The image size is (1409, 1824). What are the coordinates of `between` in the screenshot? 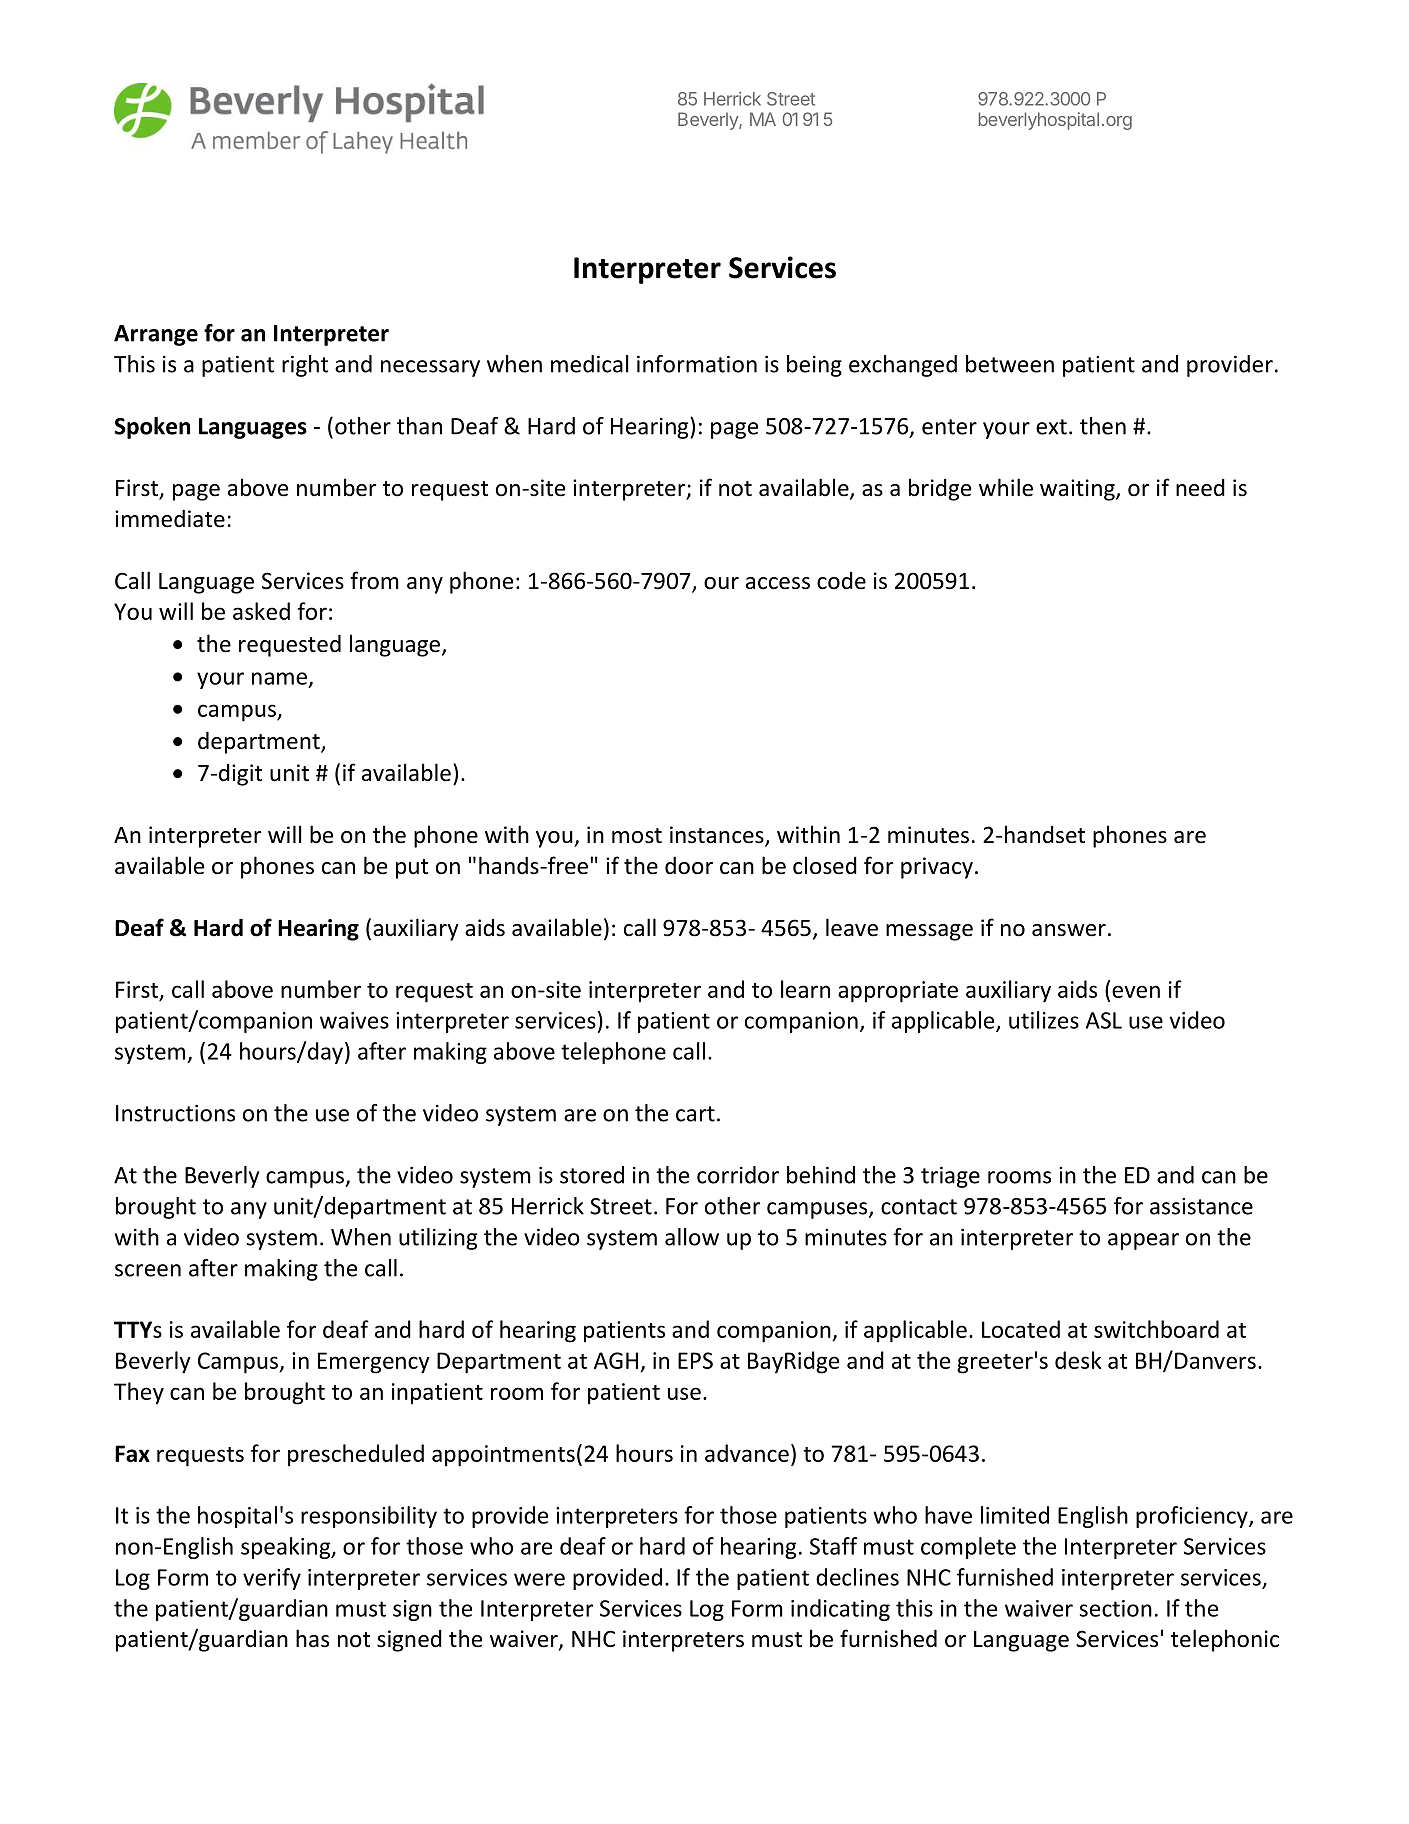 It's located at (1010, 364).
